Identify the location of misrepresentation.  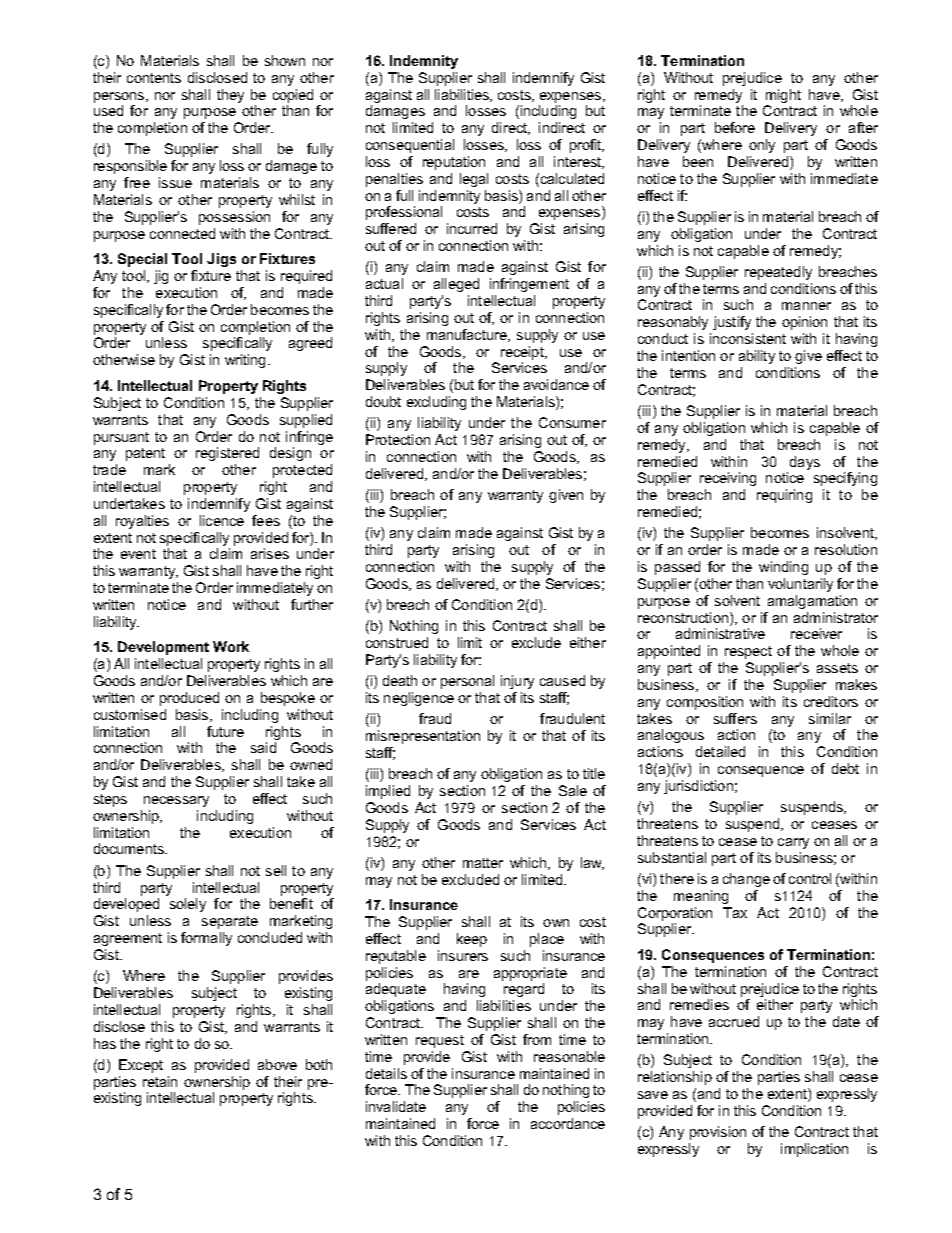
(423, 737).
